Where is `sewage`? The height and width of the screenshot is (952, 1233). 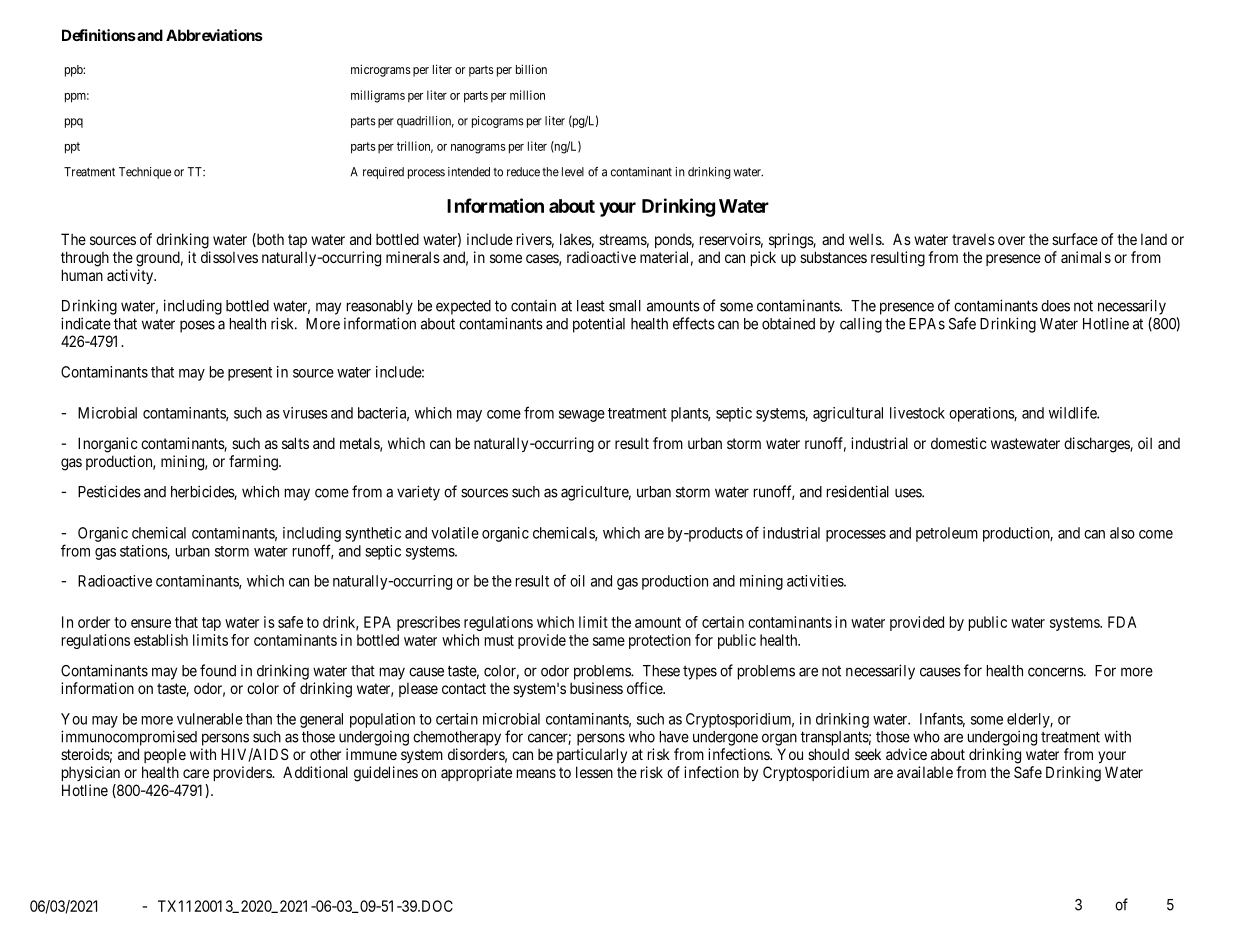
sewage is located at coordinates (582, 416).
